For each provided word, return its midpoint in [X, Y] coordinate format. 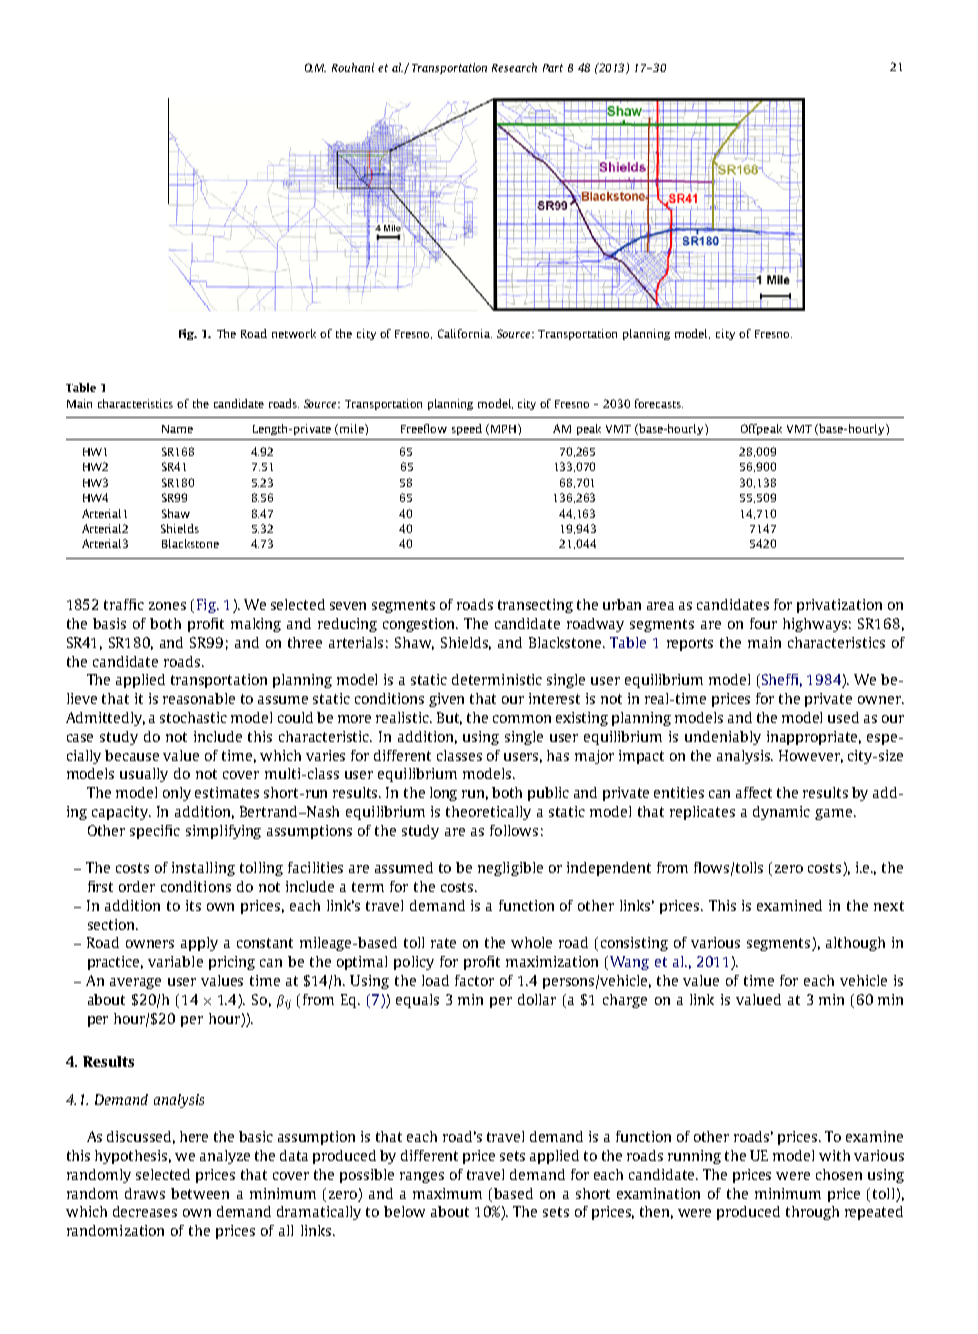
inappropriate [814, 738]
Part [553, 68]
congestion [420, 625]
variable [175, 961]
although [855, 944]
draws [145, 1193]
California [465, 333]
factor [474, 980]
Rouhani [353, 67]
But [449, 718]
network [294, 333]
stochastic [193, 717]
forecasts [659, 403]
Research [514, 67]
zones [167, 606]
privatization [839, 606]
